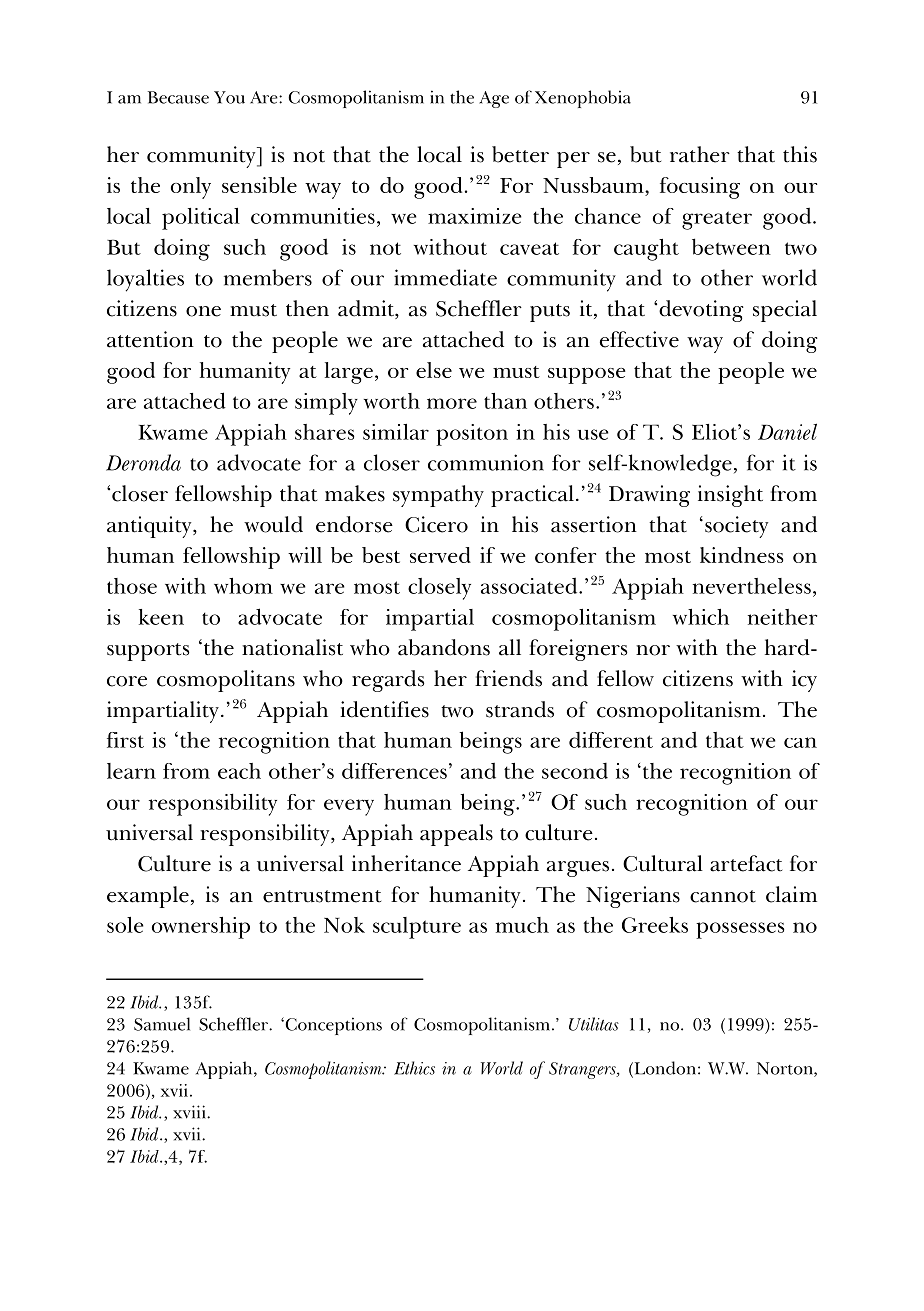  I want to click on You, so click(229, 97).
